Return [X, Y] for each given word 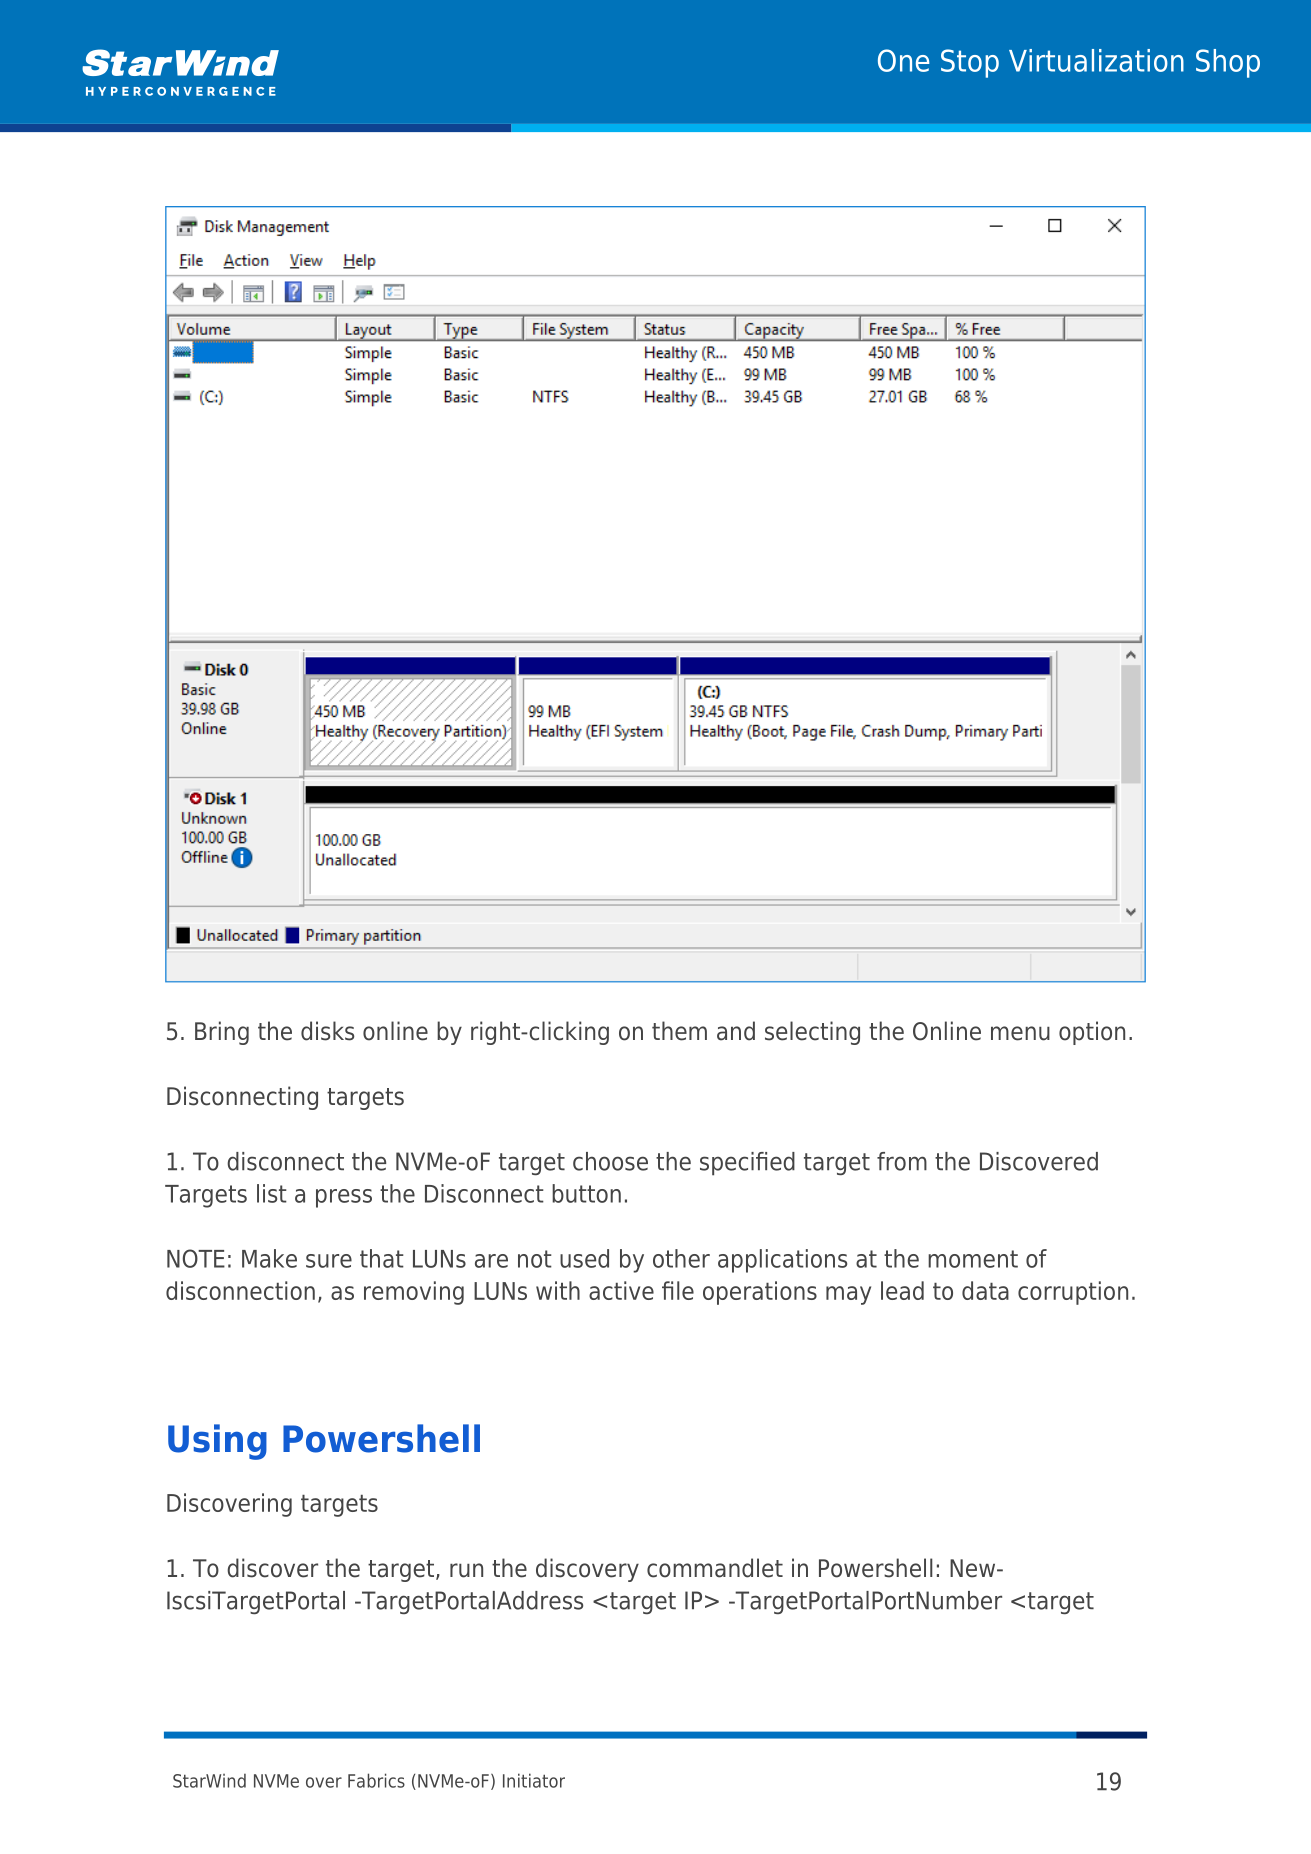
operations [760, 1293]
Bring [222, 1033]
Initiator [534, 1780]
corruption [1073, 1293]
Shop [1228, 63]
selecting [812, 1033]
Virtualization [1096, 60]
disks [327, 1031]
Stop [970, 63]
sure [329, 1261]
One [903, 60]
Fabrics [376, 1780]
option [1092, 1033]
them [679, 1031]
